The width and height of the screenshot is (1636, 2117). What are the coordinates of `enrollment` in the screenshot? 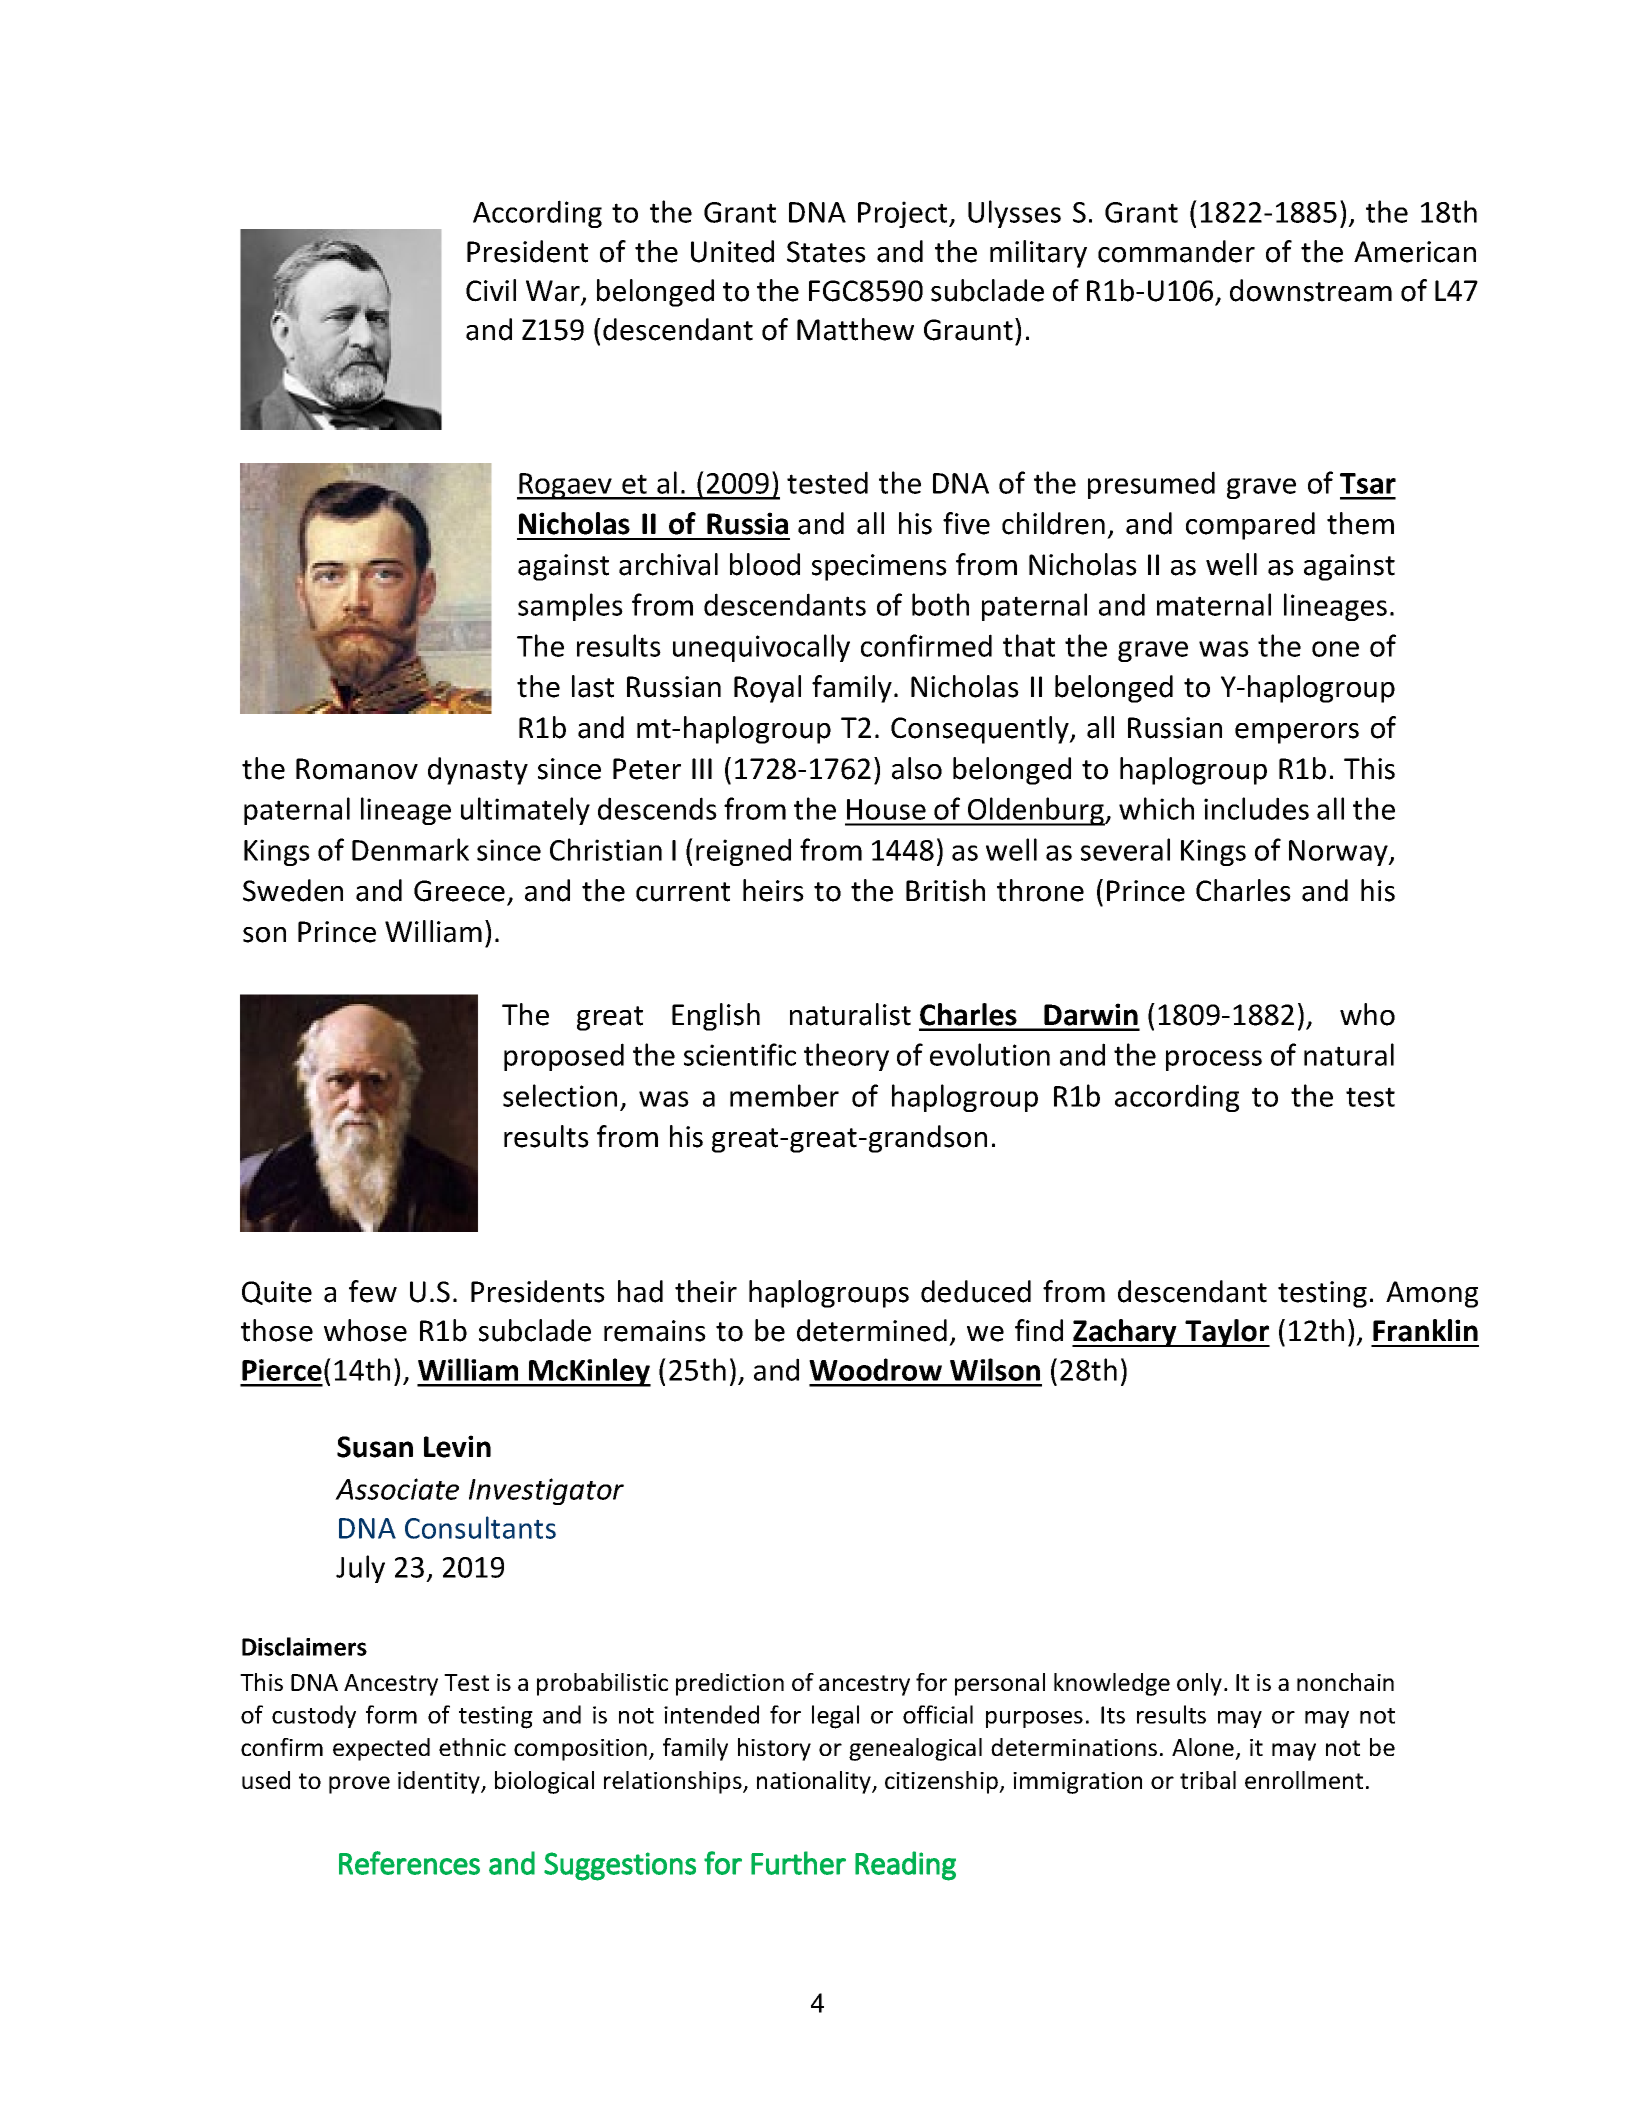 It's located at (1304, 1780).
